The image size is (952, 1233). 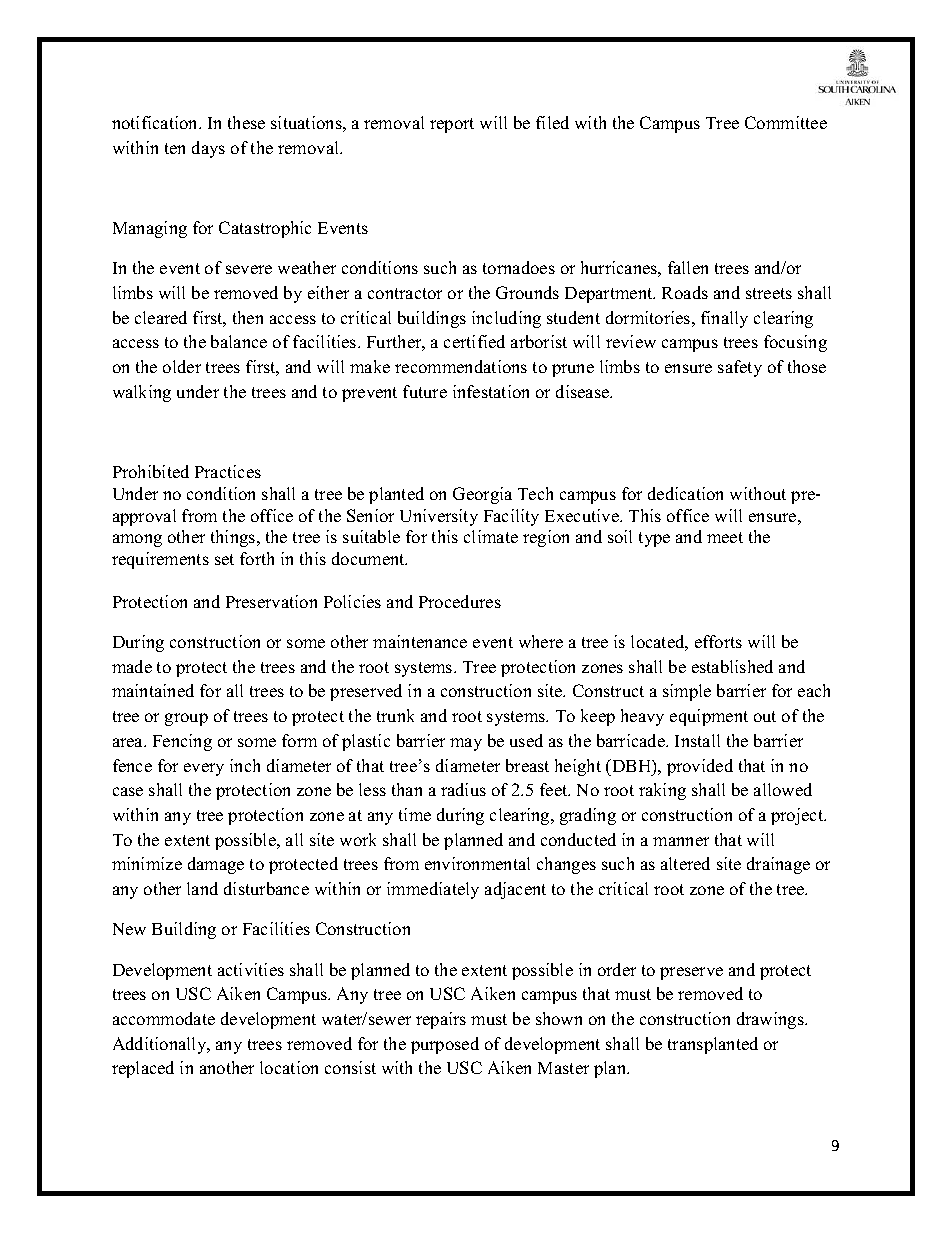 I want to click on report, so click(x=452, y=125).
